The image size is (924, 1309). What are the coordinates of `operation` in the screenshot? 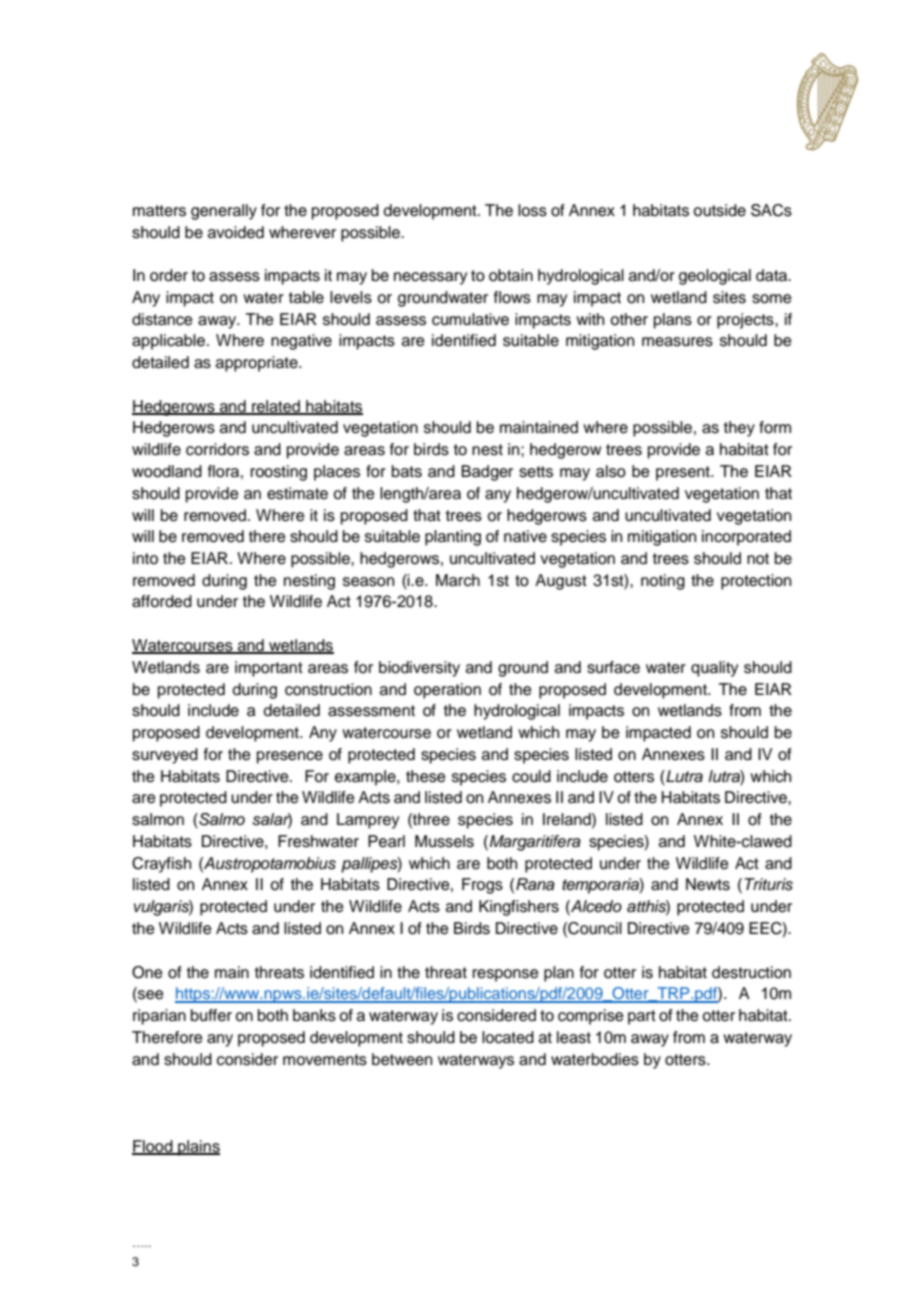 It's located at (447, 691).
